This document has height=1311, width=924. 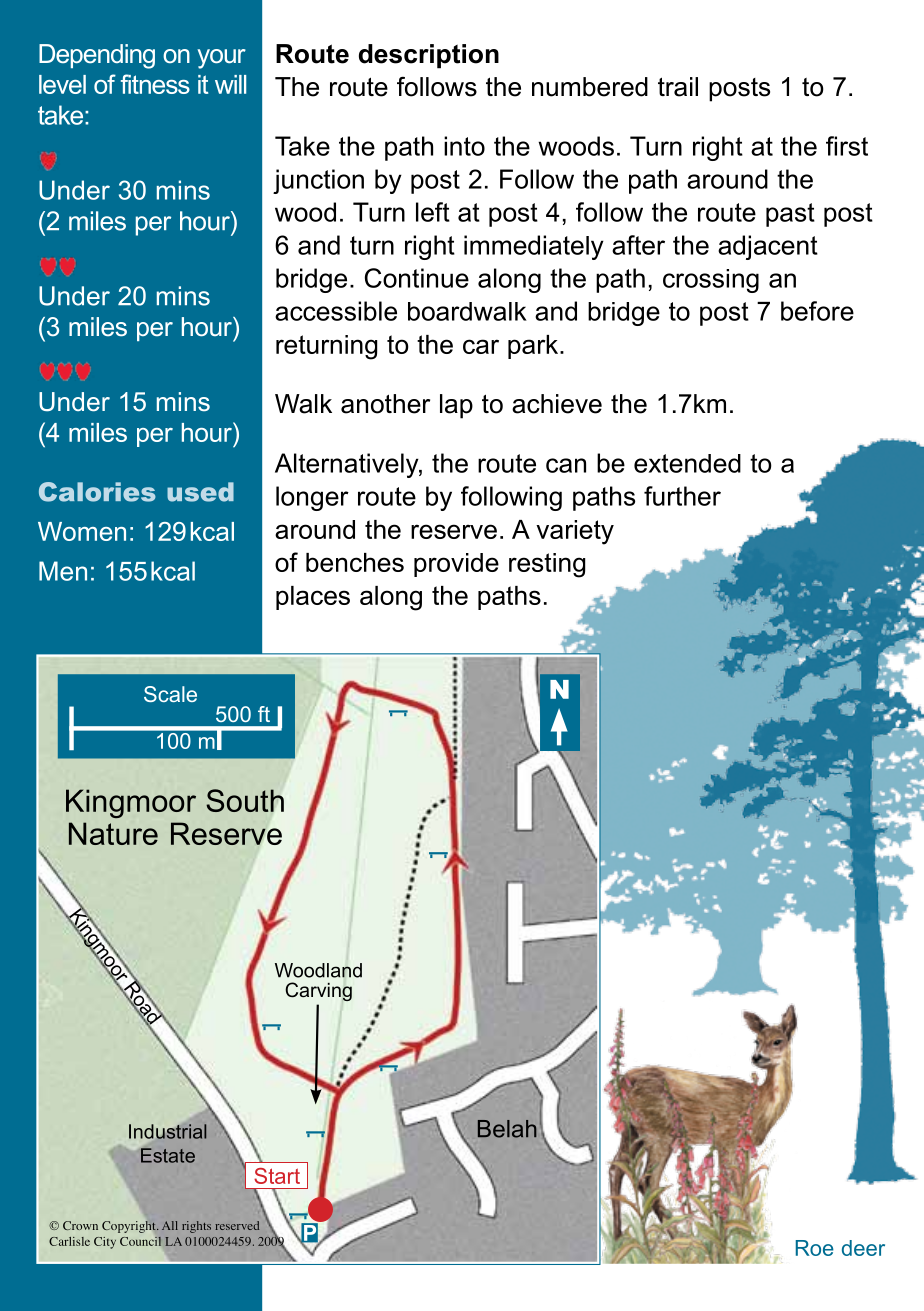 What do you see at coordinates (682, 496) in the document?
I see `further` at bounding box center [682, 496].
